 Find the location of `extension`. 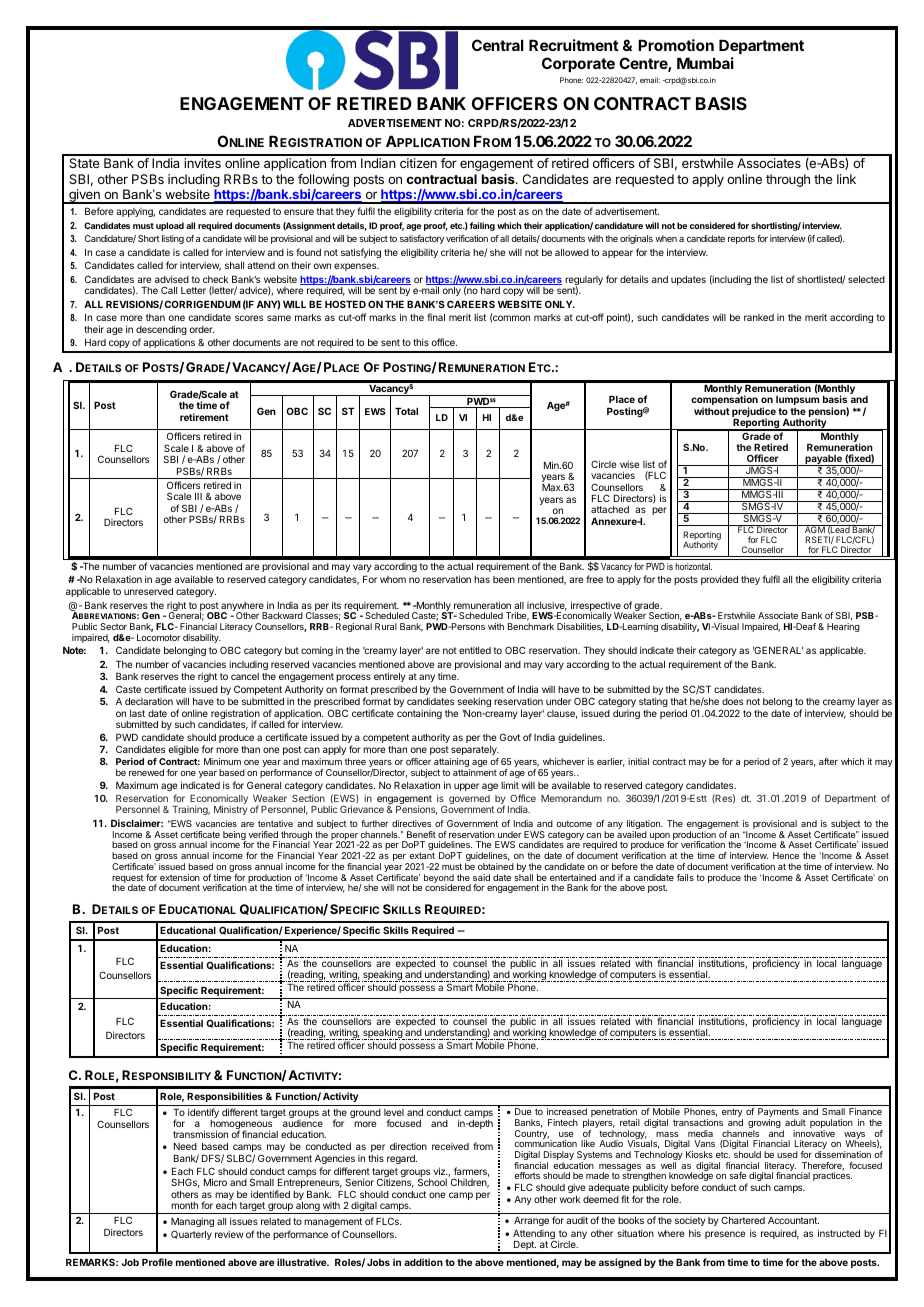

extension is located at coordinates (180, 877).
